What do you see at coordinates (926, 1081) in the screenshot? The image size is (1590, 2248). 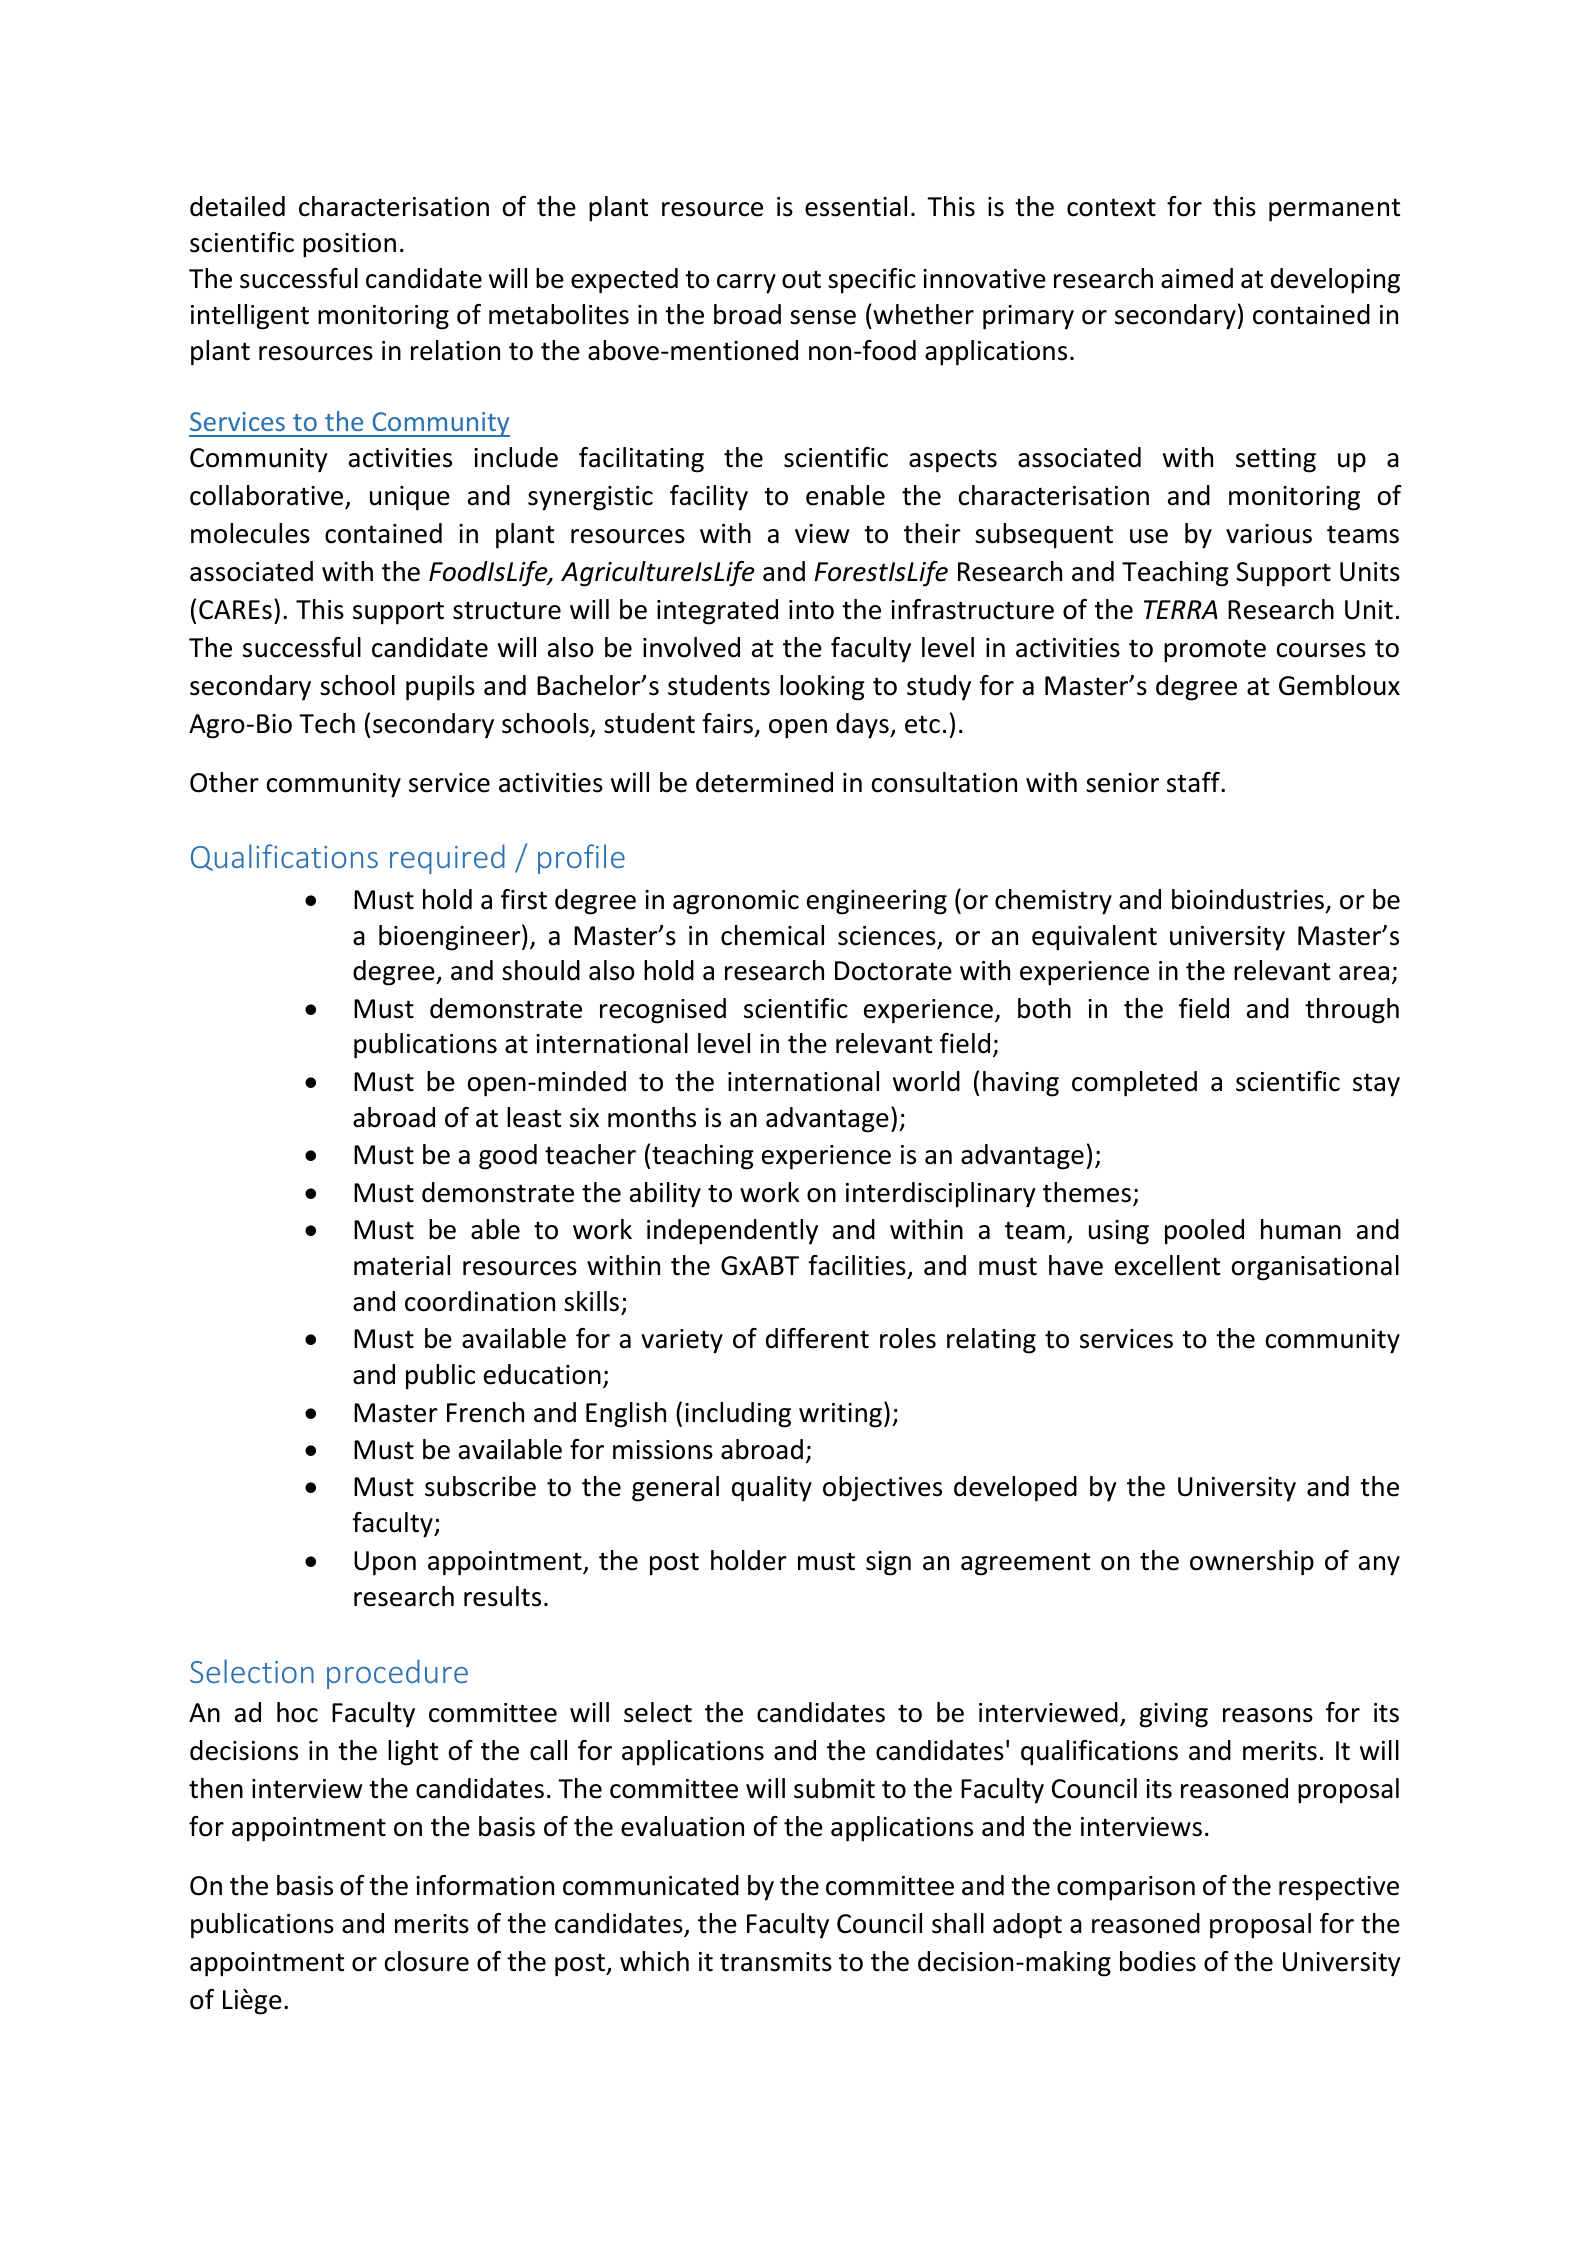 I see `world` at bounding box center [926, 1081].
